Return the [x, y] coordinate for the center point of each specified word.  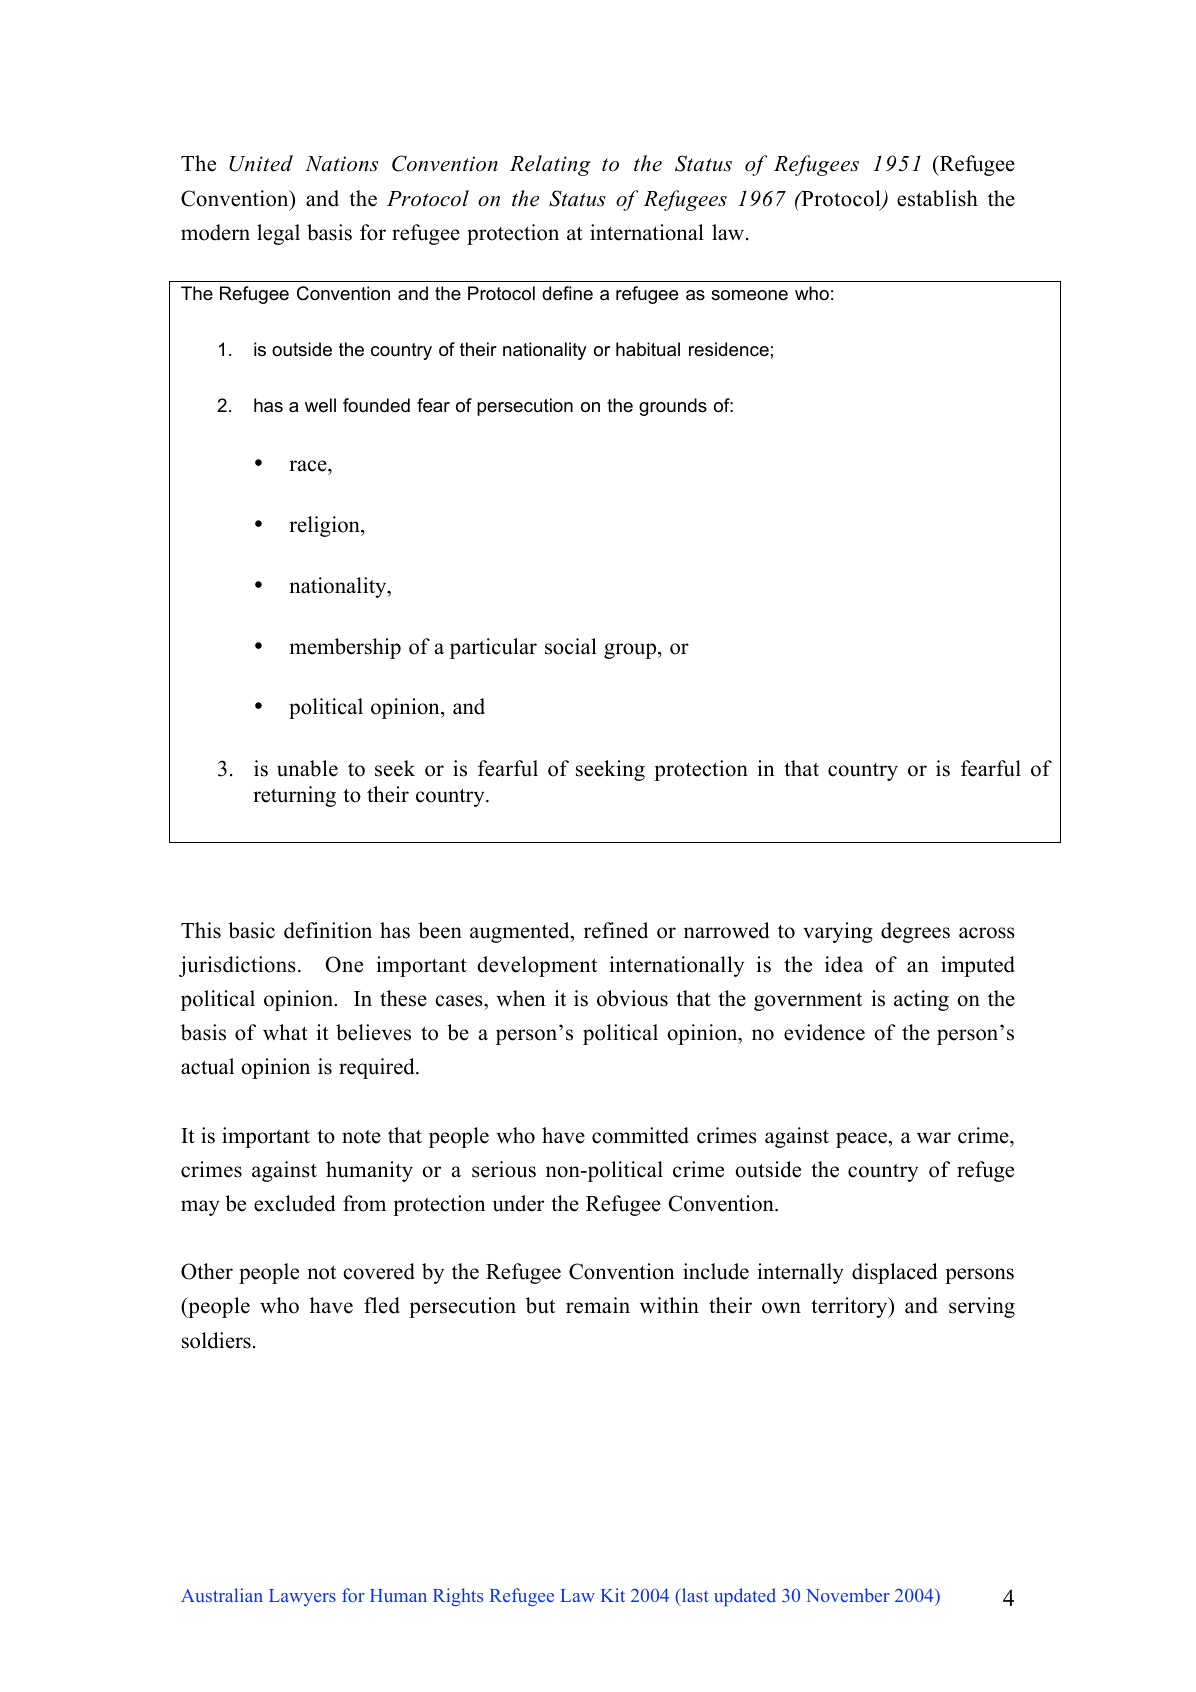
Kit [613, 1595]
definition [328, 930]
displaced [894, 1273]
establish [937, 198]
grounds [673, 407]
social [571, 646]
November [847, 1595]
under [518, 1203]
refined [616, 930]
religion [325, 526]
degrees [915, 932]
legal [278, 234]
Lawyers [302, 1597]
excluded [294, 1203]
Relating [550, 165]
